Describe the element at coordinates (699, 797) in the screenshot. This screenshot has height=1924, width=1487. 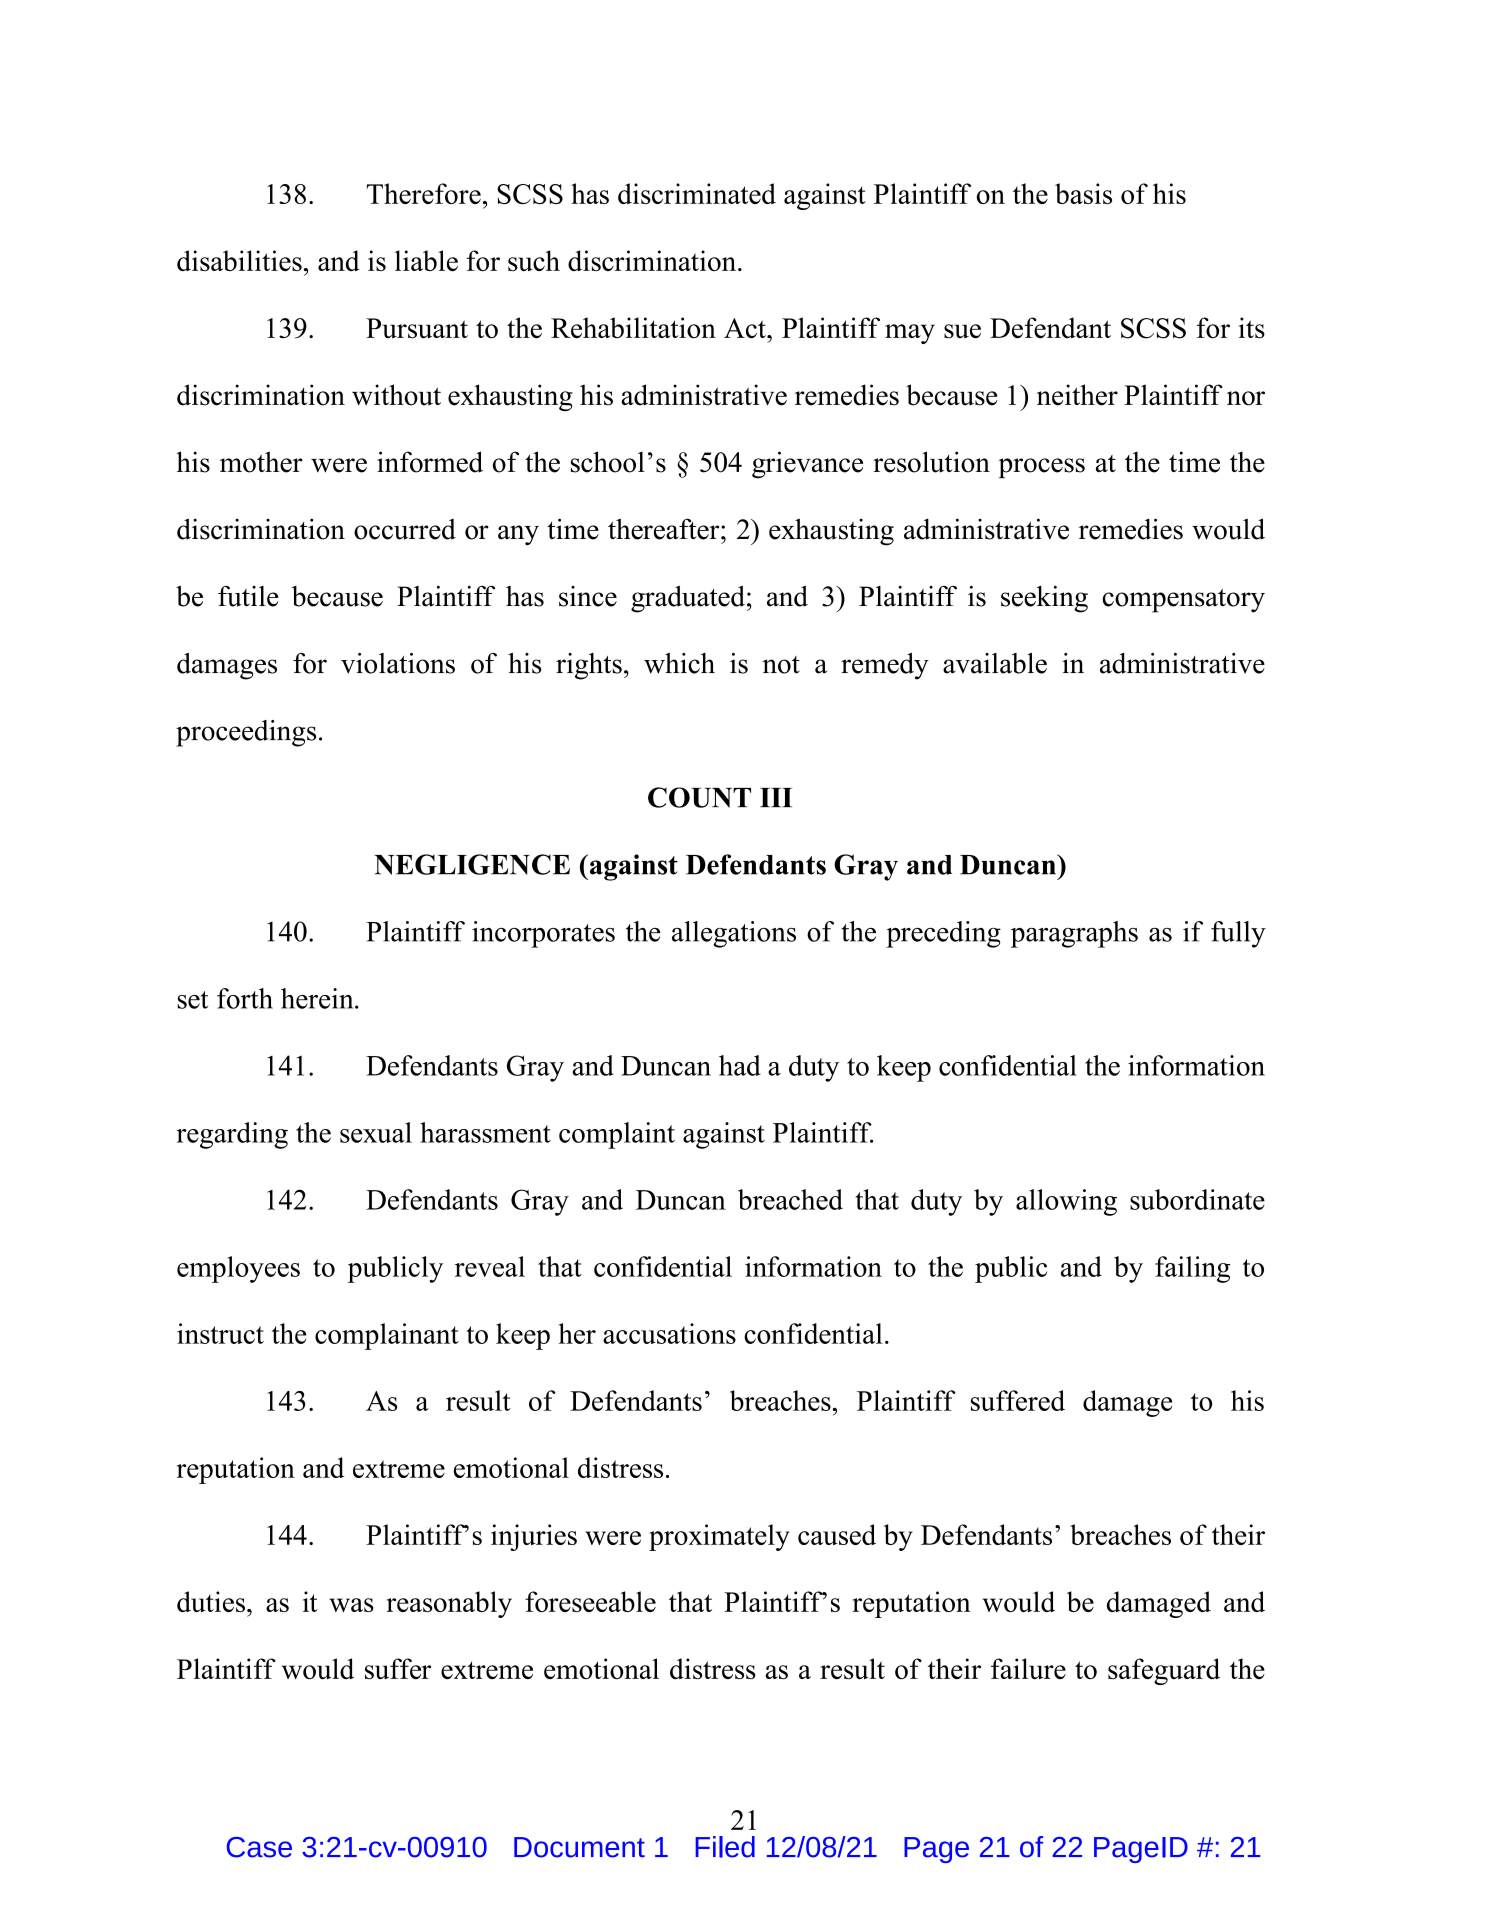
I see `COUNT` at that location.
